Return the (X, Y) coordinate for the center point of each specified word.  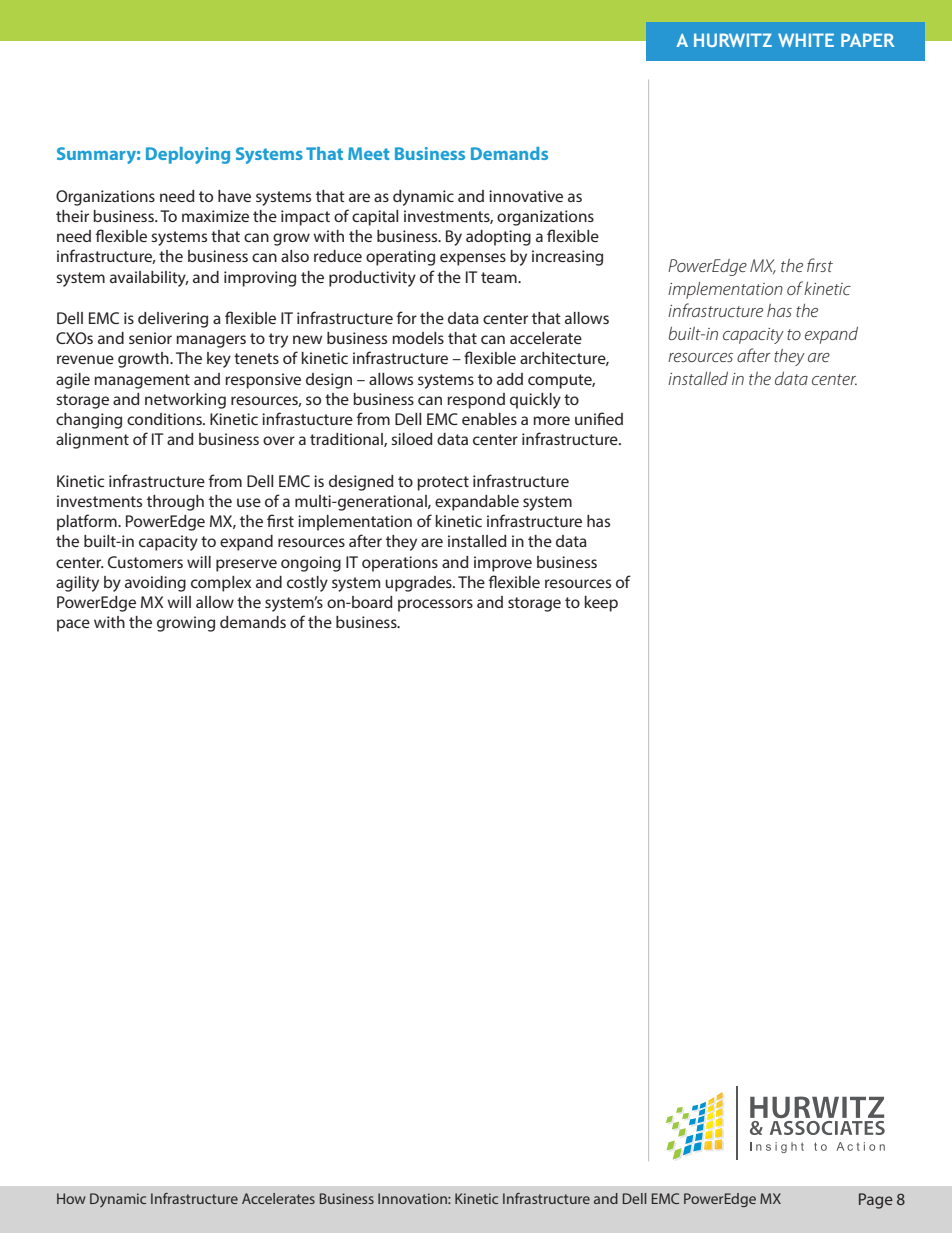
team (500, 277)
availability (149, 279)
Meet (368, 153)
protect (443, 483)
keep (601, 604)
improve (503, 564)
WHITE (806, 40)
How (71, 1198)
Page (876, 1201)
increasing (567, 258)
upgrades (419, 584)
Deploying (188, 155)
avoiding (155, 584)
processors (435, 605)
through (175, 503)
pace (73, 625)
